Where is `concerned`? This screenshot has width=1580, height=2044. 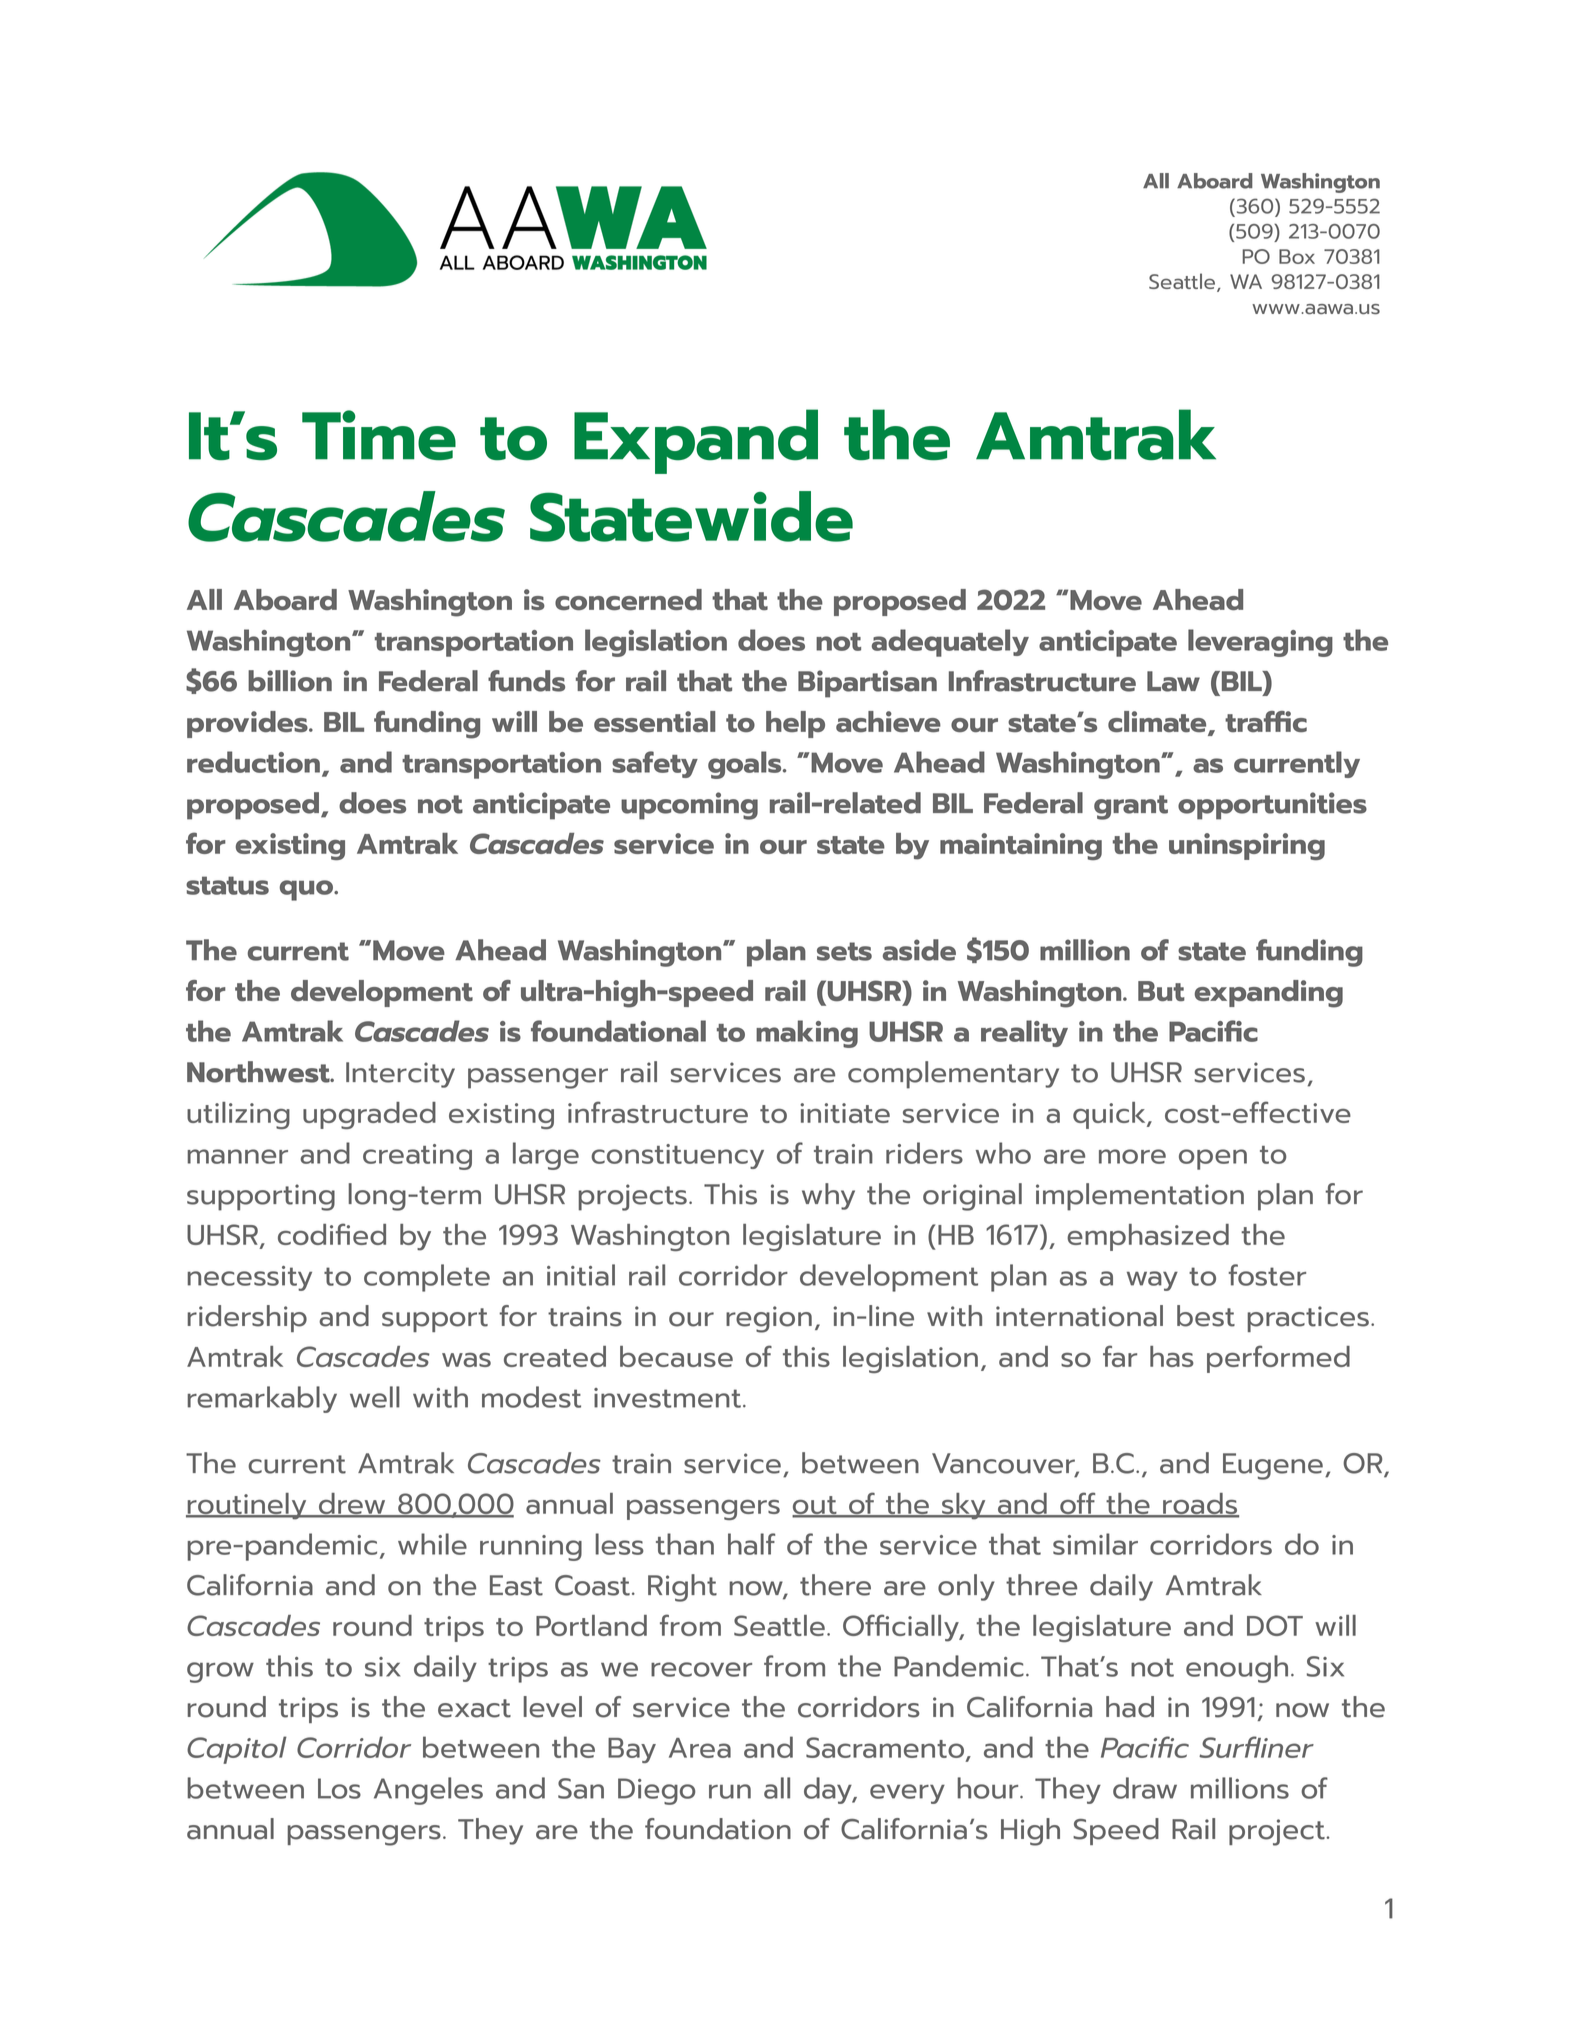
concerned is located at coordinates (628, 599).
